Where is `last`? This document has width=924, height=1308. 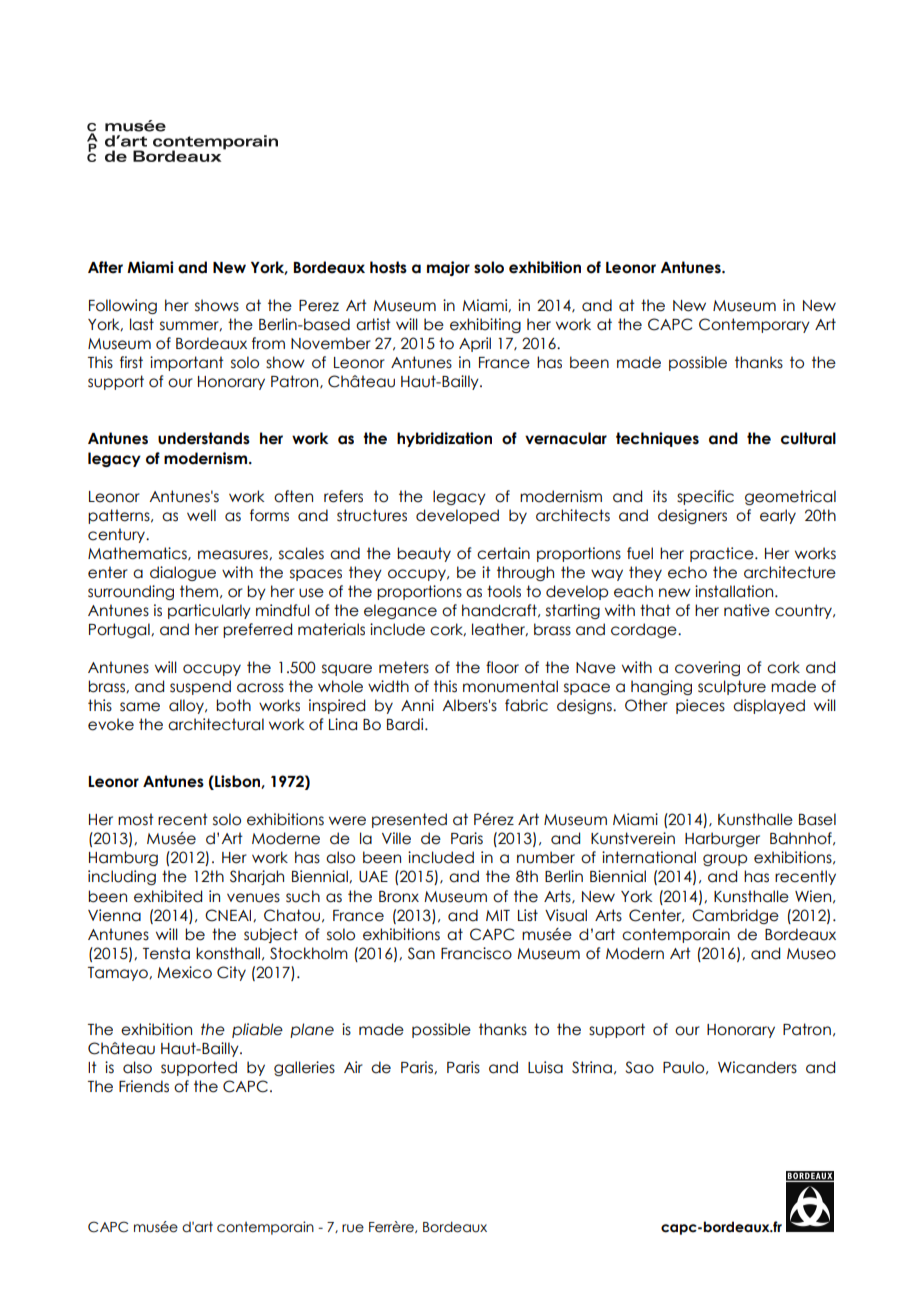
last is located at coordinates (142, 324).
